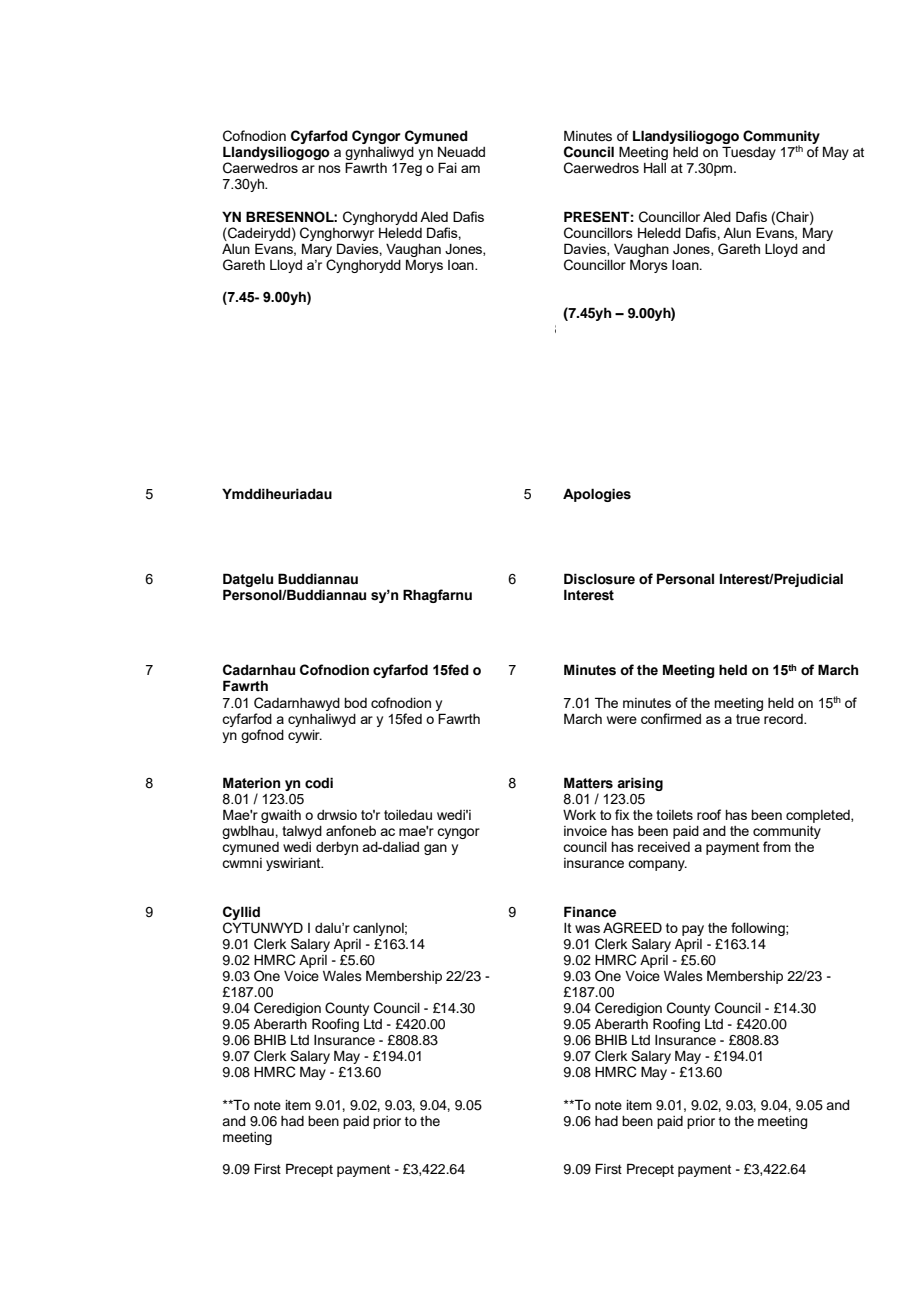  I want to click on Hall, so click(655, 168).
